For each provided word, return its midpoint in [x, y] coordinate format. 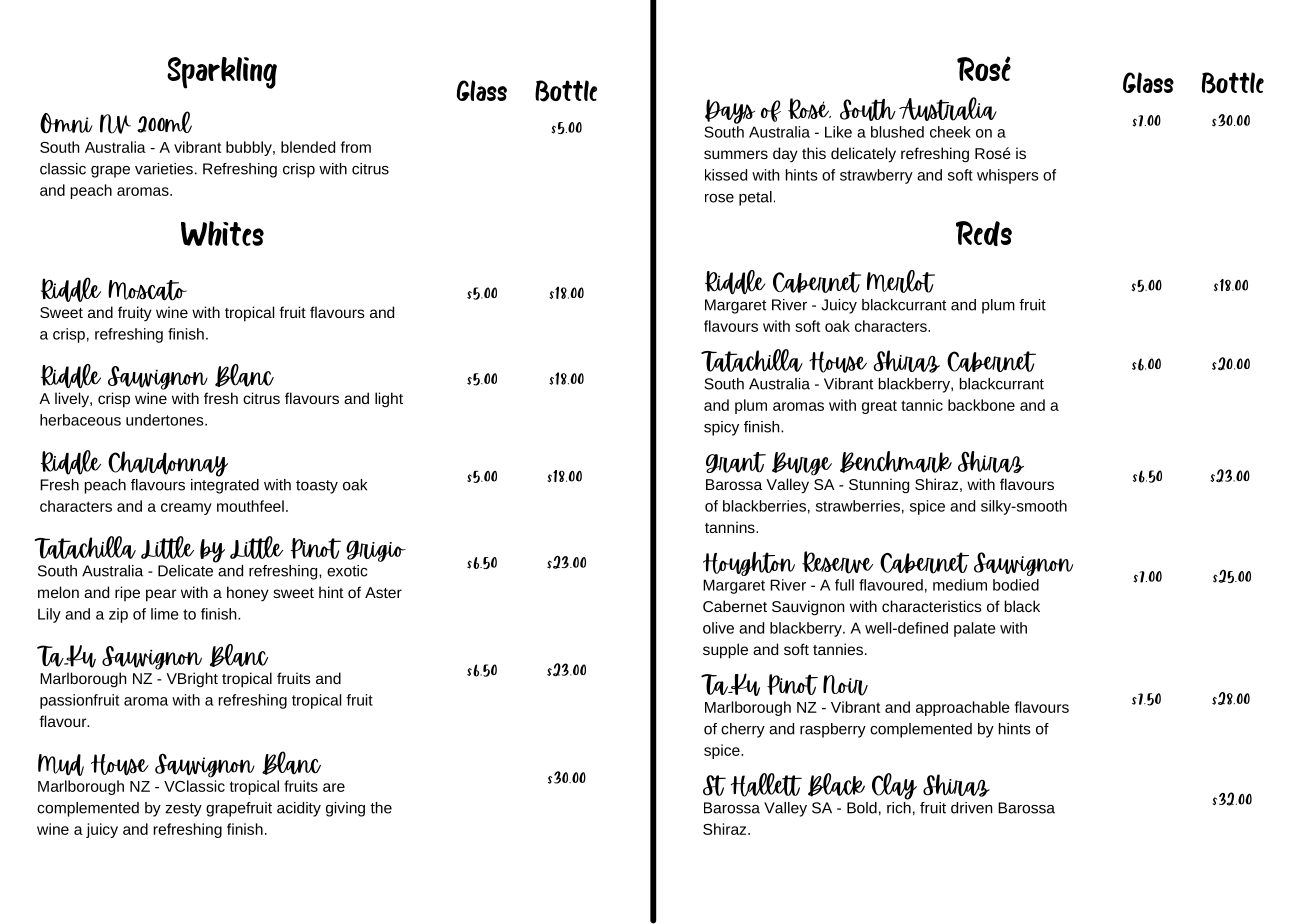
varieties [164, 169]
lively [73, 400]
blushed [897, 132]
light [389, 400]
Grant [736, 462]
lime [165, 614]
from [356, 147]
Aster [383, 592]
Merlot [901, 281]
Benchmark [896, 462]
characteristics [932, 606]
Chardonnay [168, 464]
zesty [183, 810]
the [381, 808]
